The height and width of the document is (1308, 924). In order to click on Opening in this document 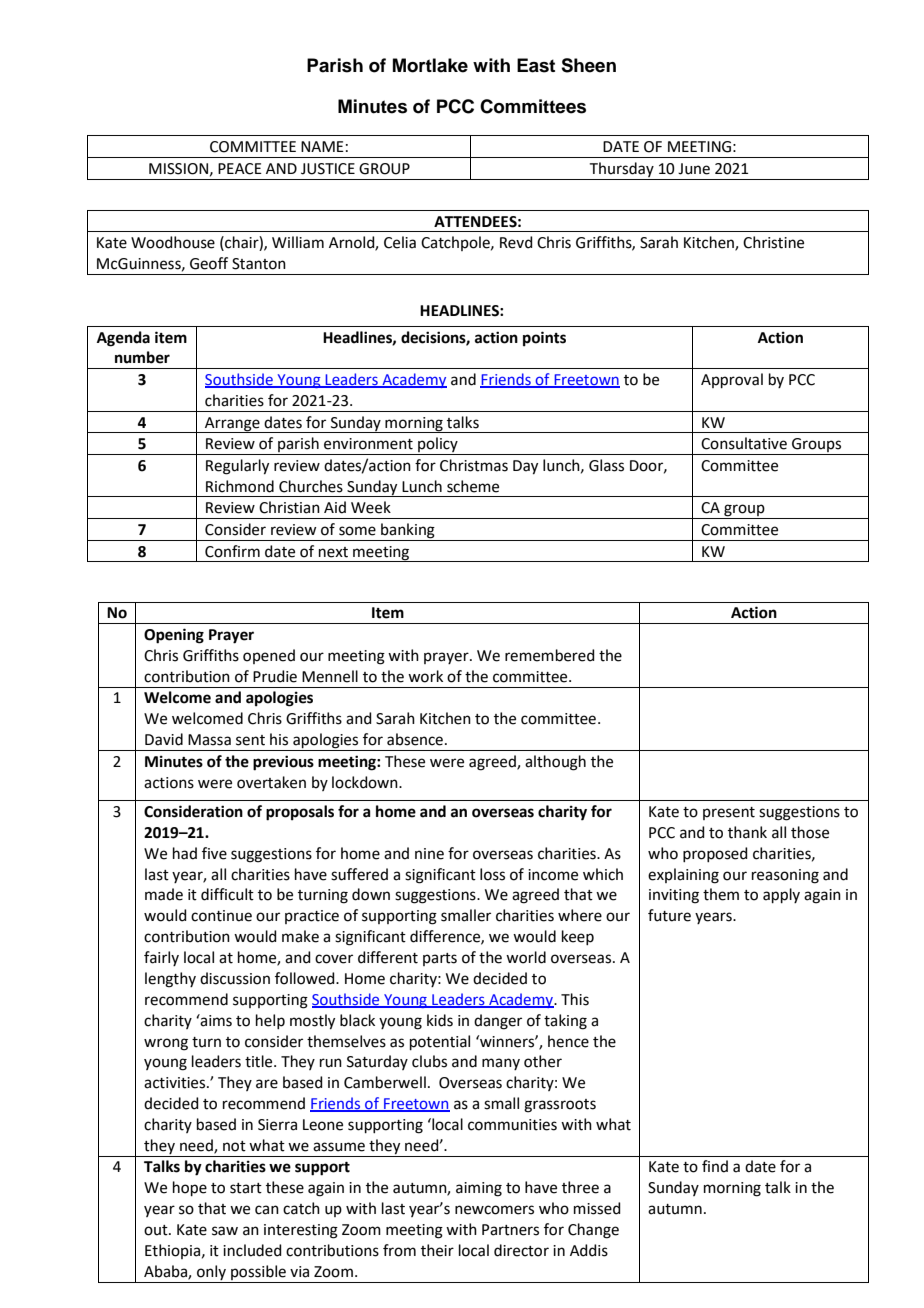, I will do `click(174, 636)`.
